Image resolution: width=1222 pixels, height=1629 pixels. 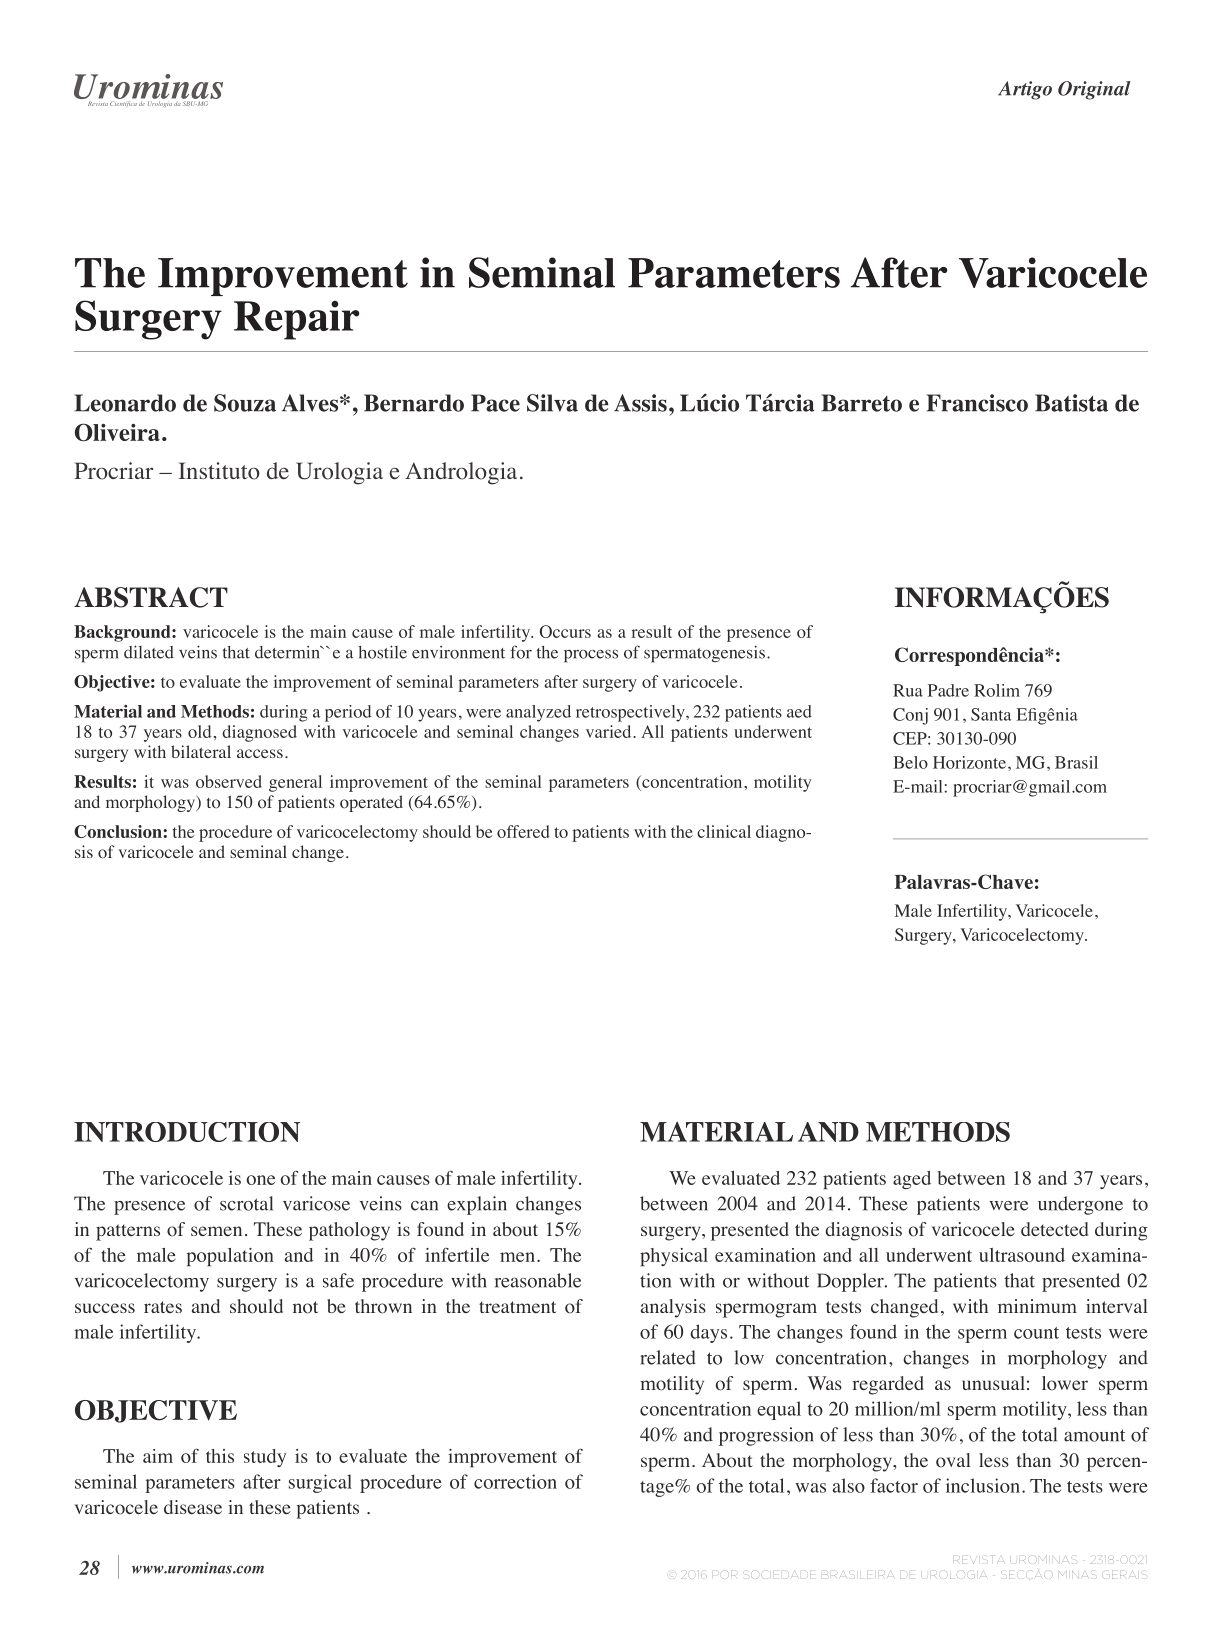 What do you see at coordinates (983, 1485) in the page?
I see `inclusion` at bounding box center [983, 1485].
